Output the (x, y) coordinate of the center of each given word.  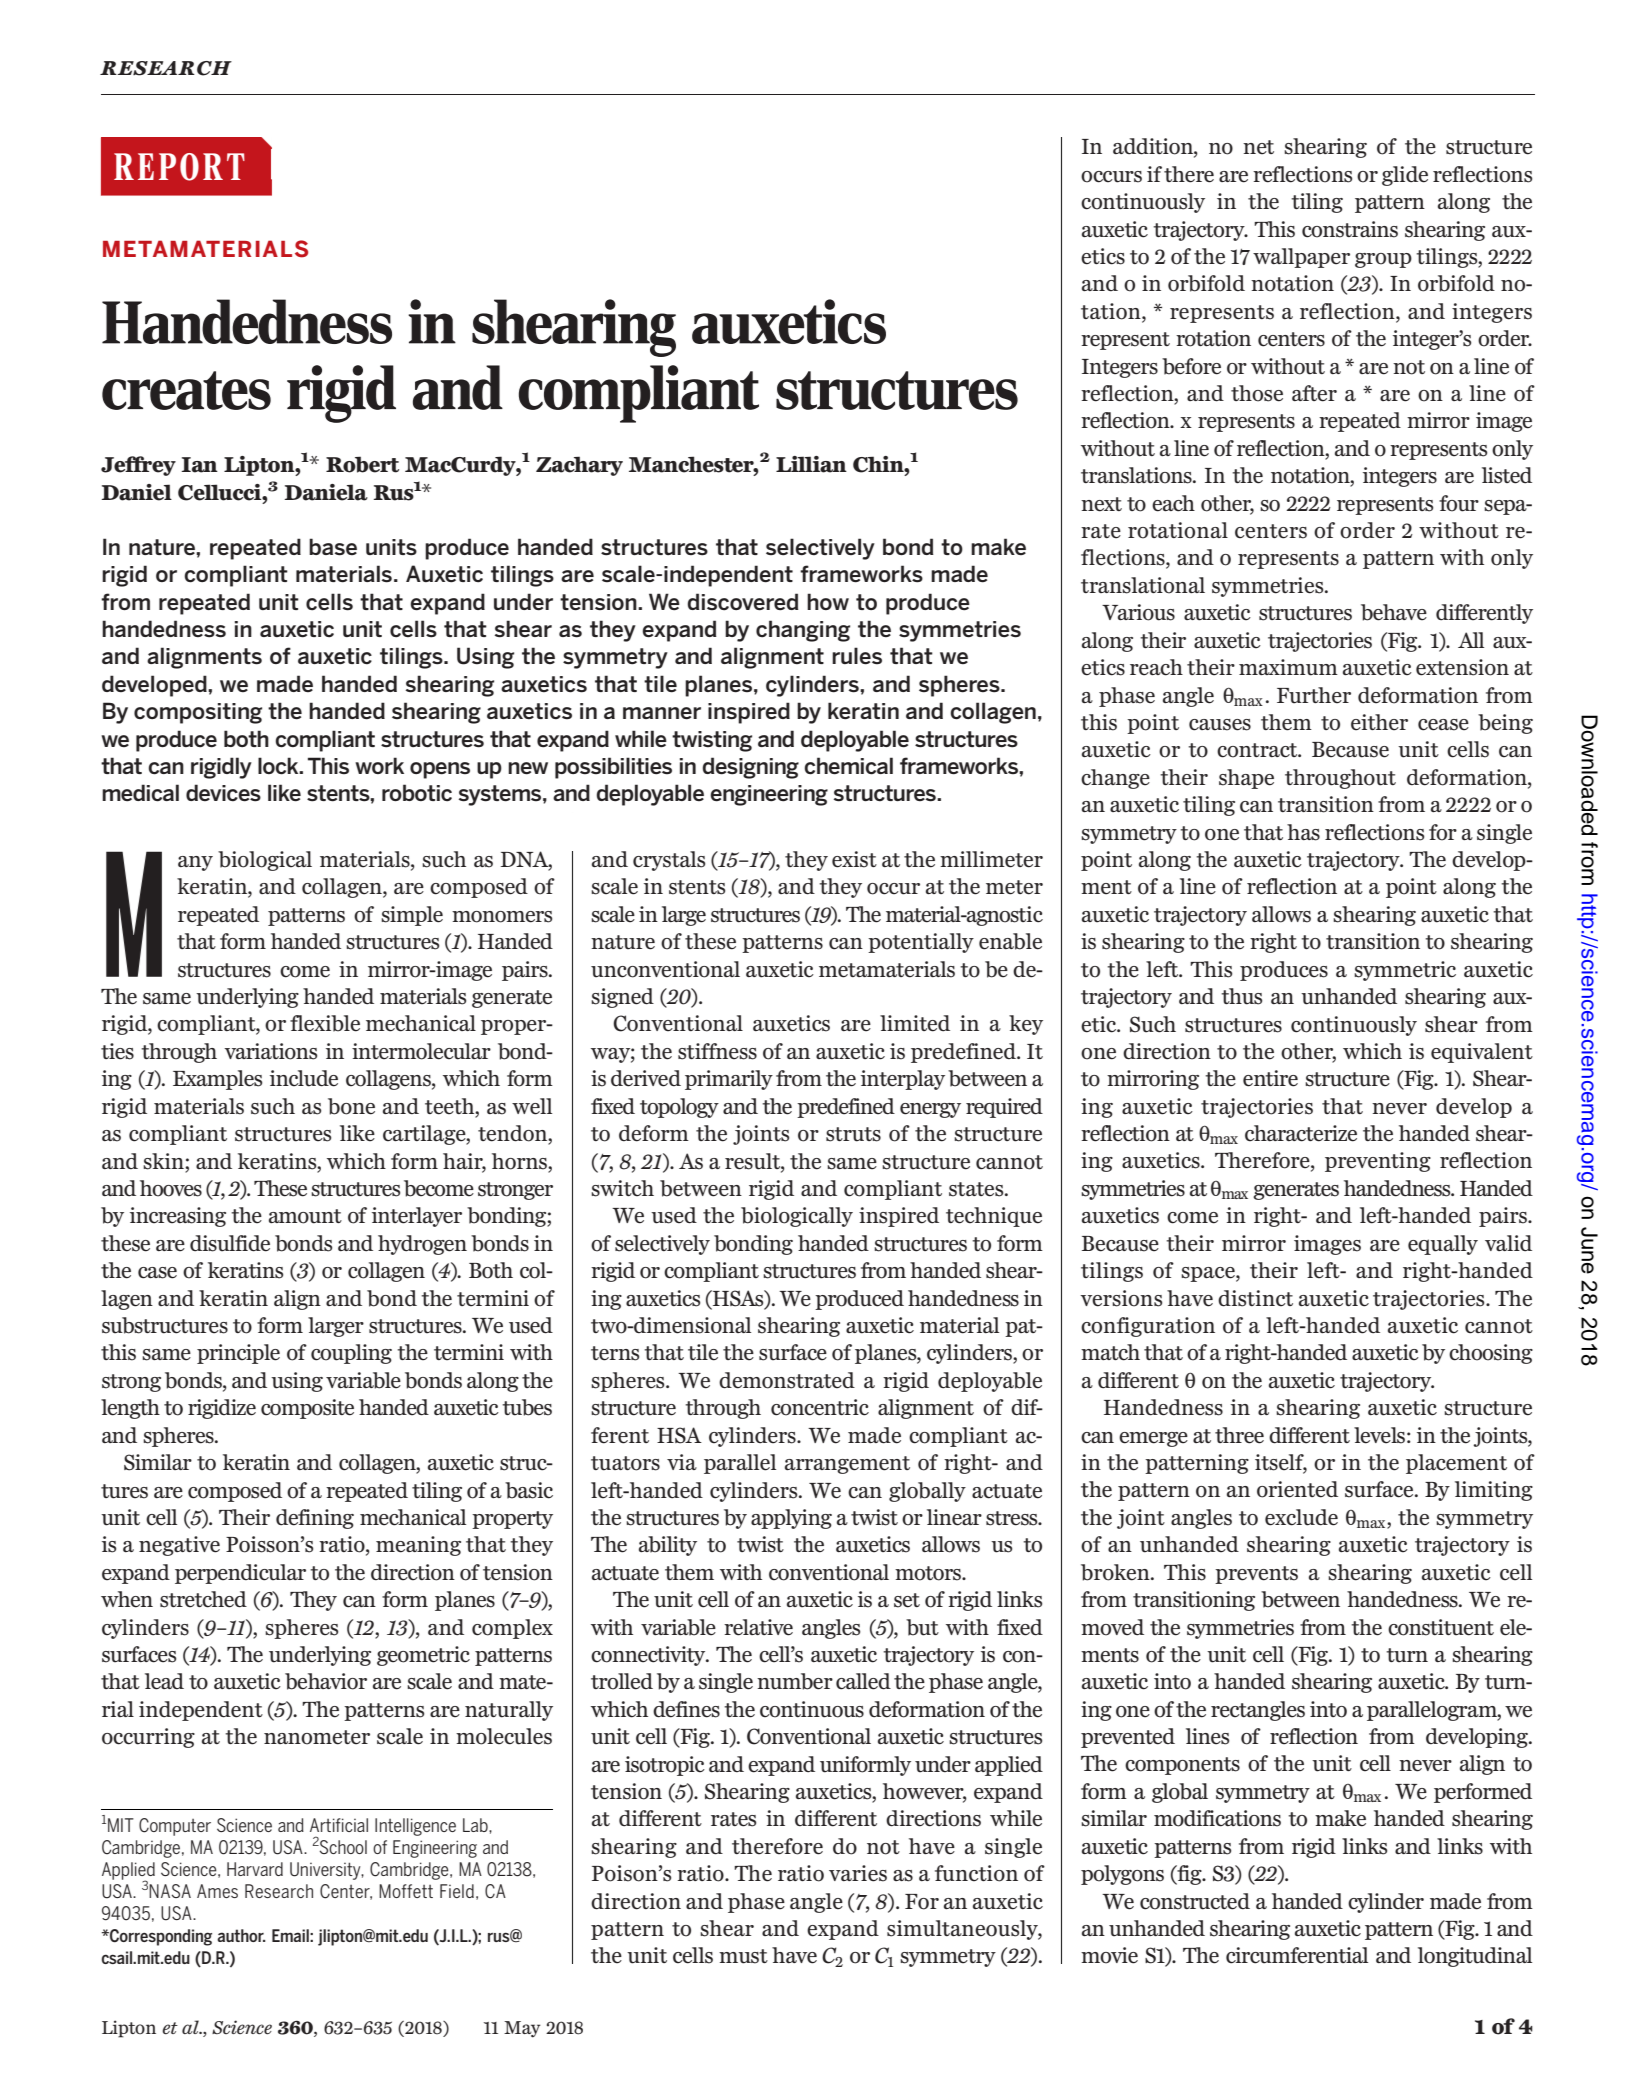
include (304, 1078)
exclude (1301, 1517)
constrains (1350, 229)
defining (315, 1519)
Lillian (811, 464)
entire (1270, 1078)
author (241, 1935)
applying (791, 1519)
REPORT (179, 167)
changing (803, 631)
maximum (1288, 667)
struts (853, 1134)
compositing (198, 713)
